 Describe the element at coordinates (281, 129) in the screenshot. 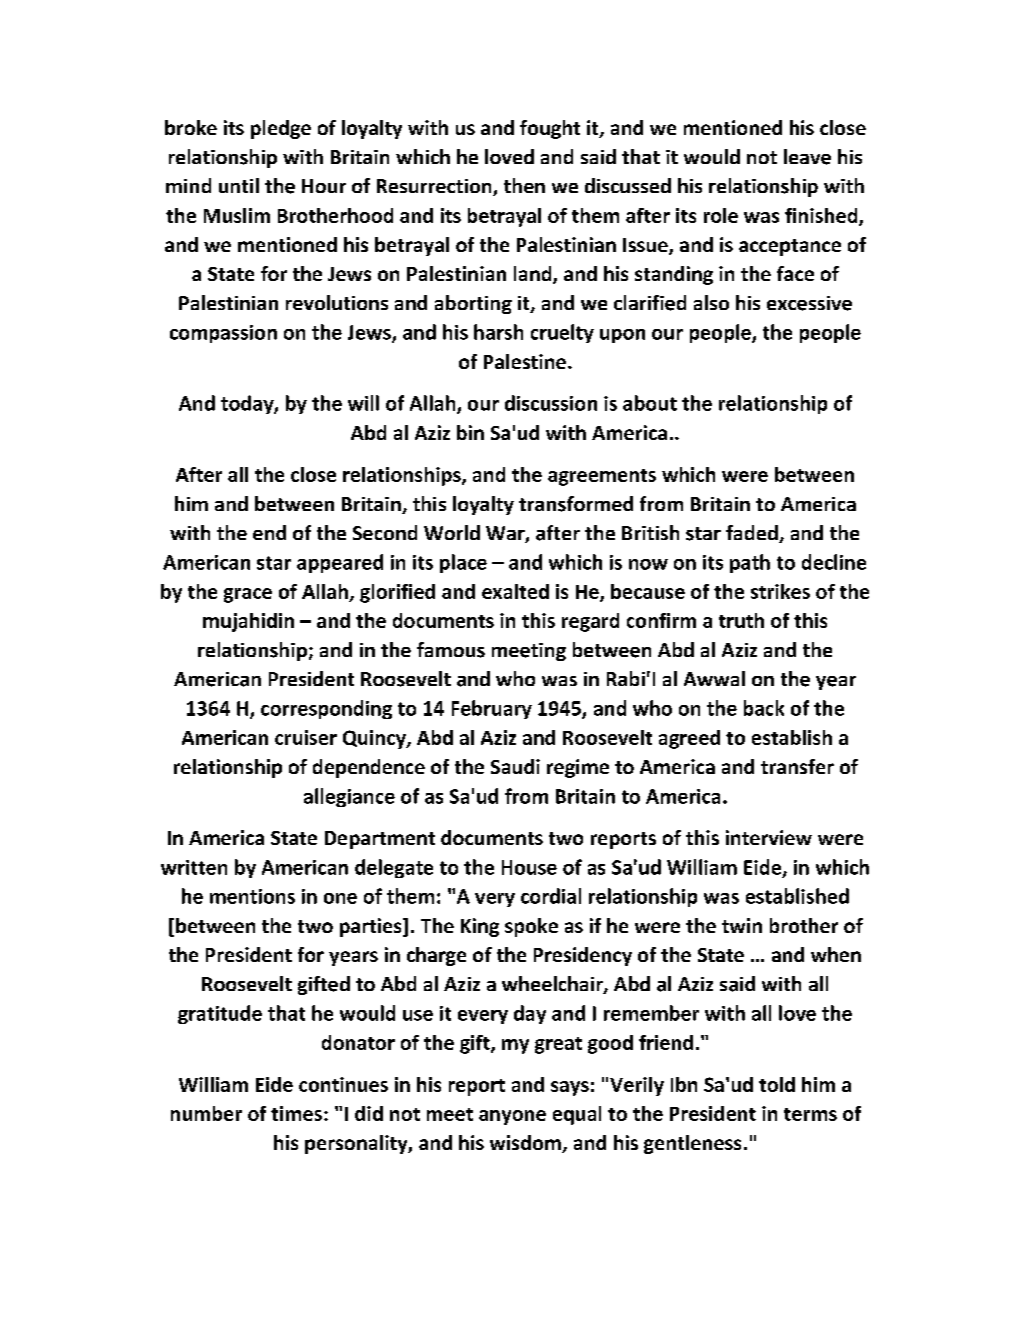

I see `pledge` at that location.
